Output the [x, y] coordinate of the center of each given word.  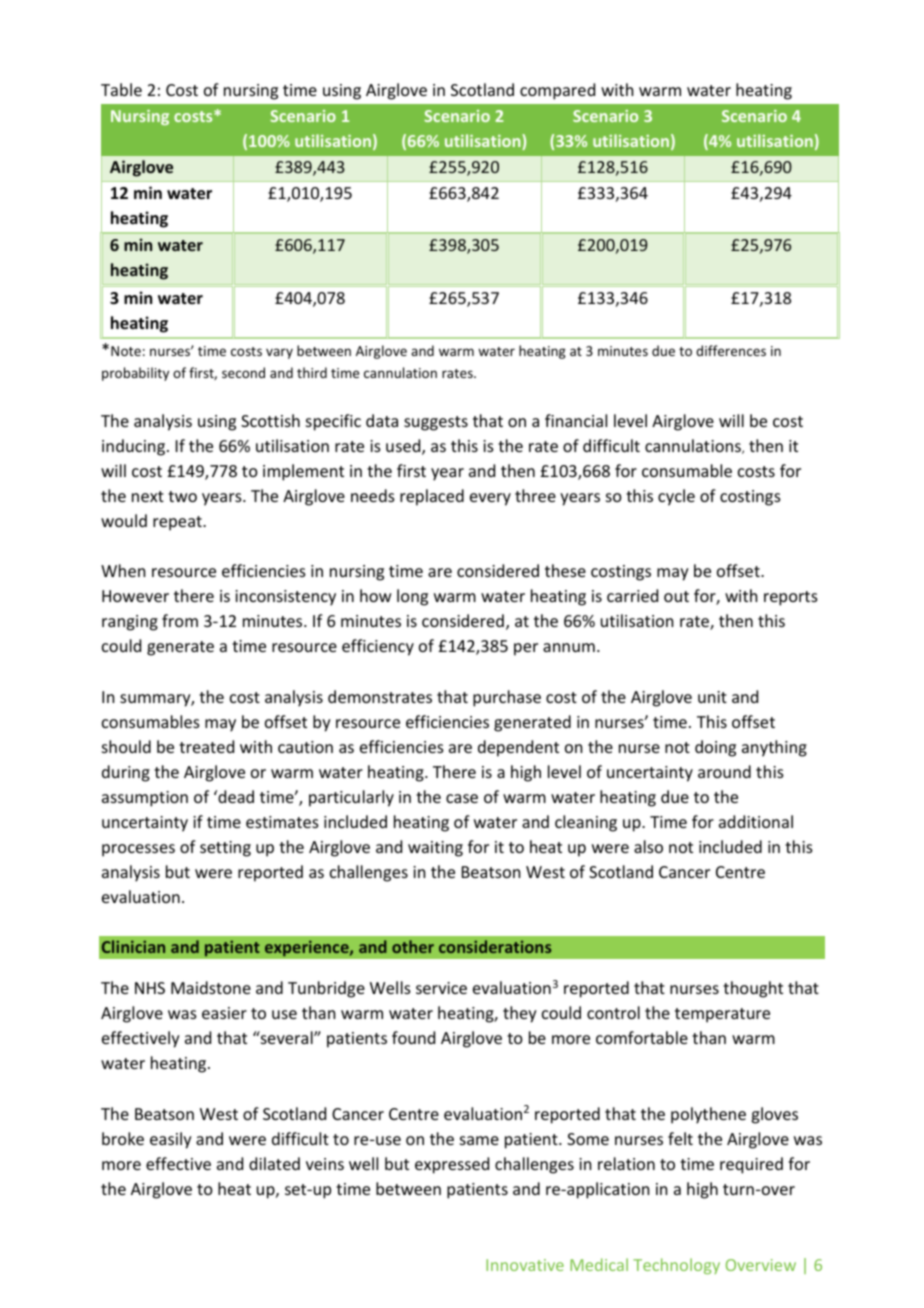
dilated [274, 1163]
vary [279, 353]
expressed [452, 1165]
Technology [676, 1266]
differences [731, 350]
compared [557, 91]
